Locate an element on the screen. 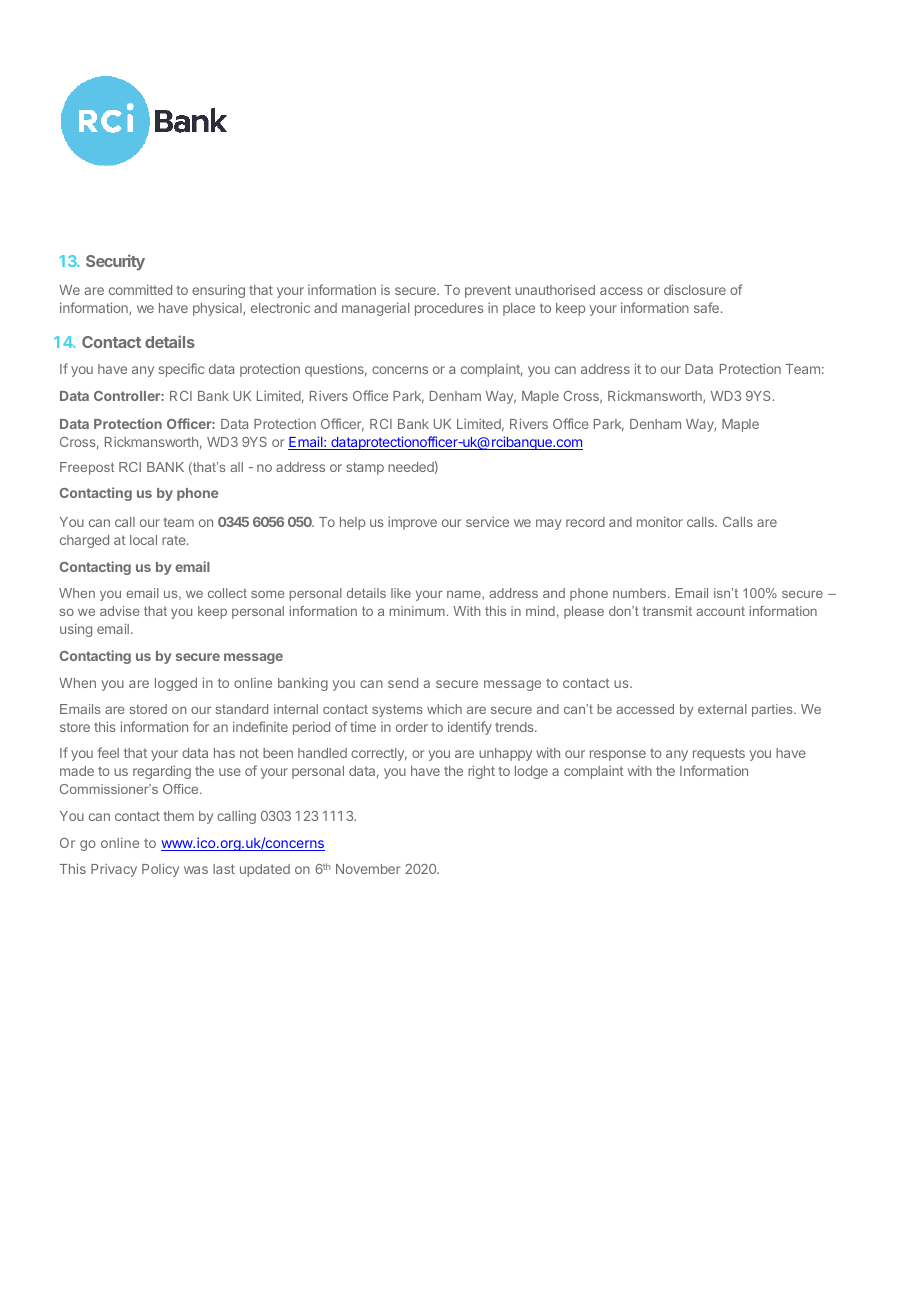  send is located at coordinates (403, 683).
